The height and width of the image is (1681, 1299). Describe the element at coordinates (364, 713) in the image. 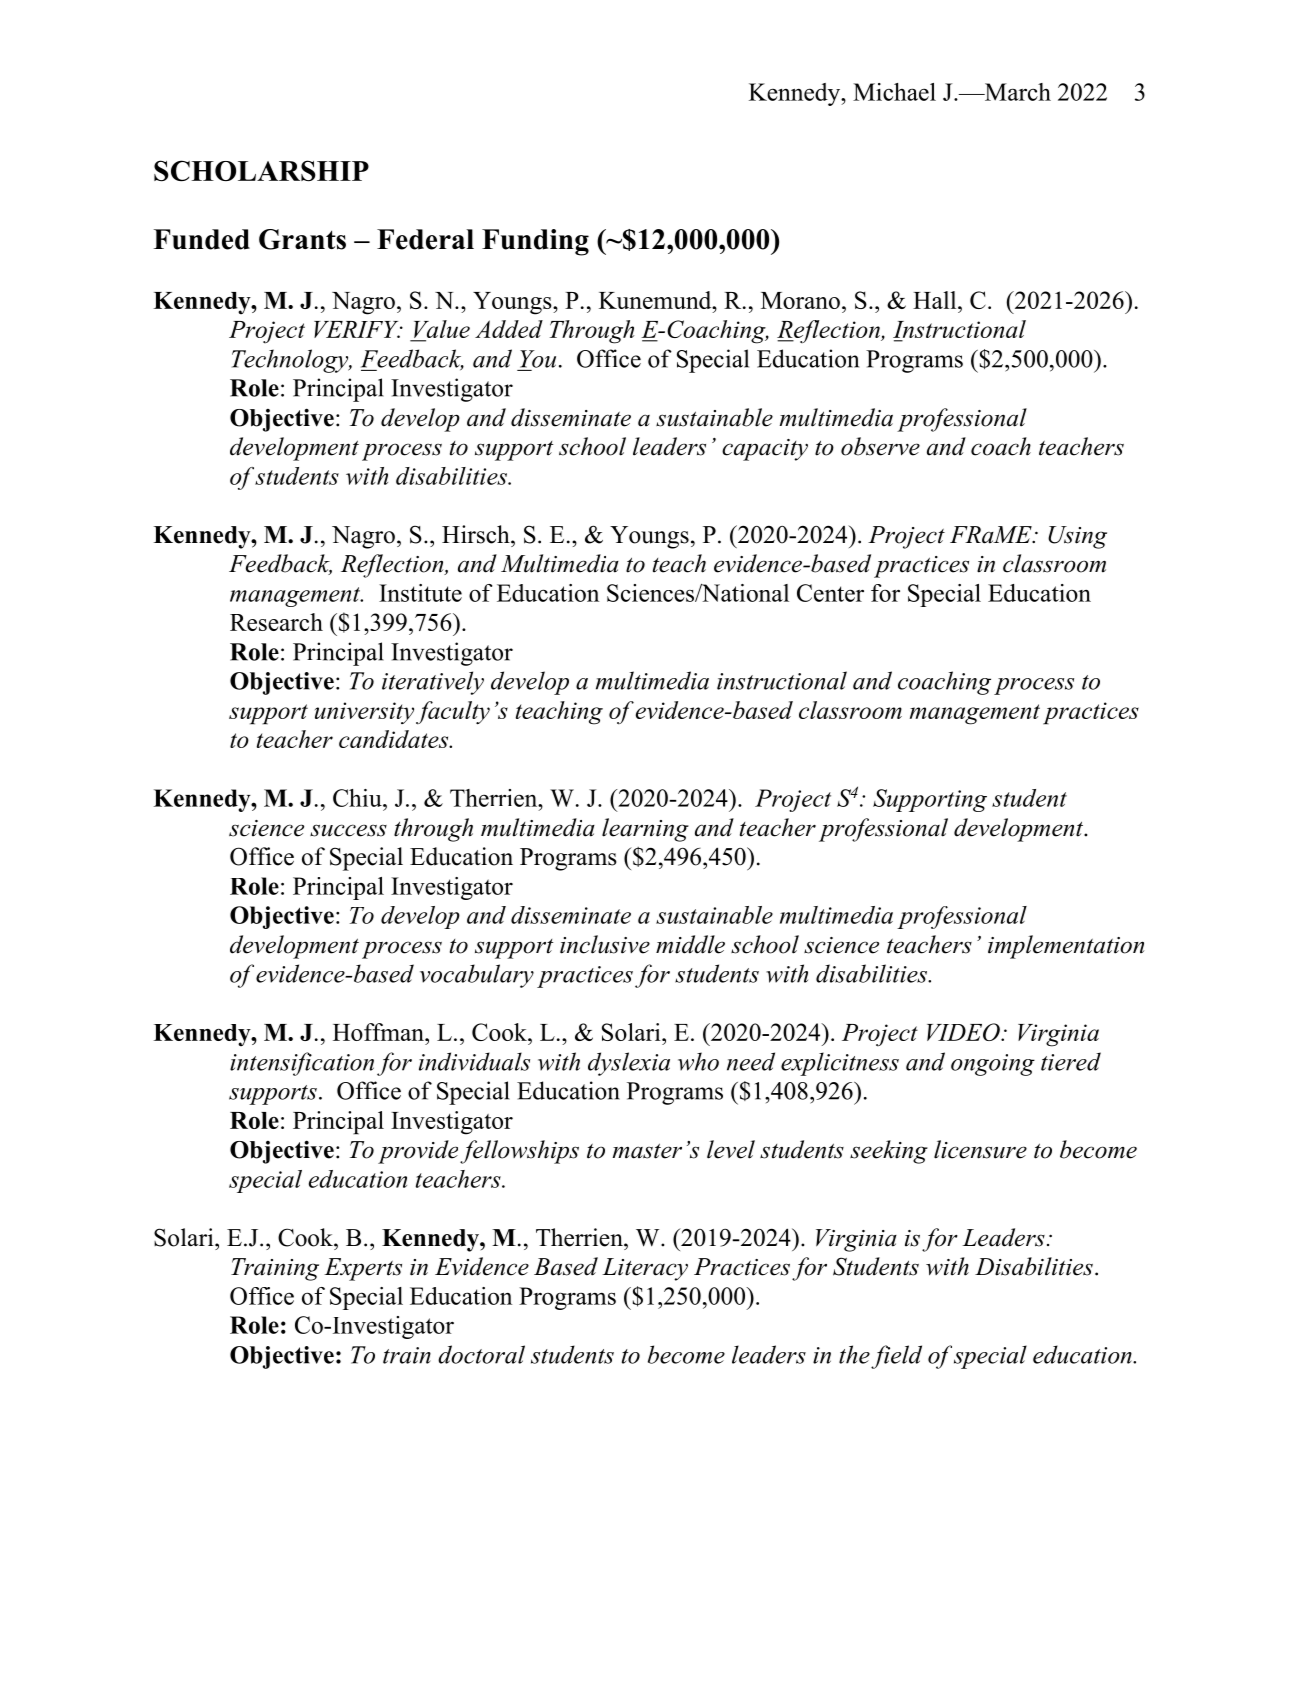

I see `university` at that location.
